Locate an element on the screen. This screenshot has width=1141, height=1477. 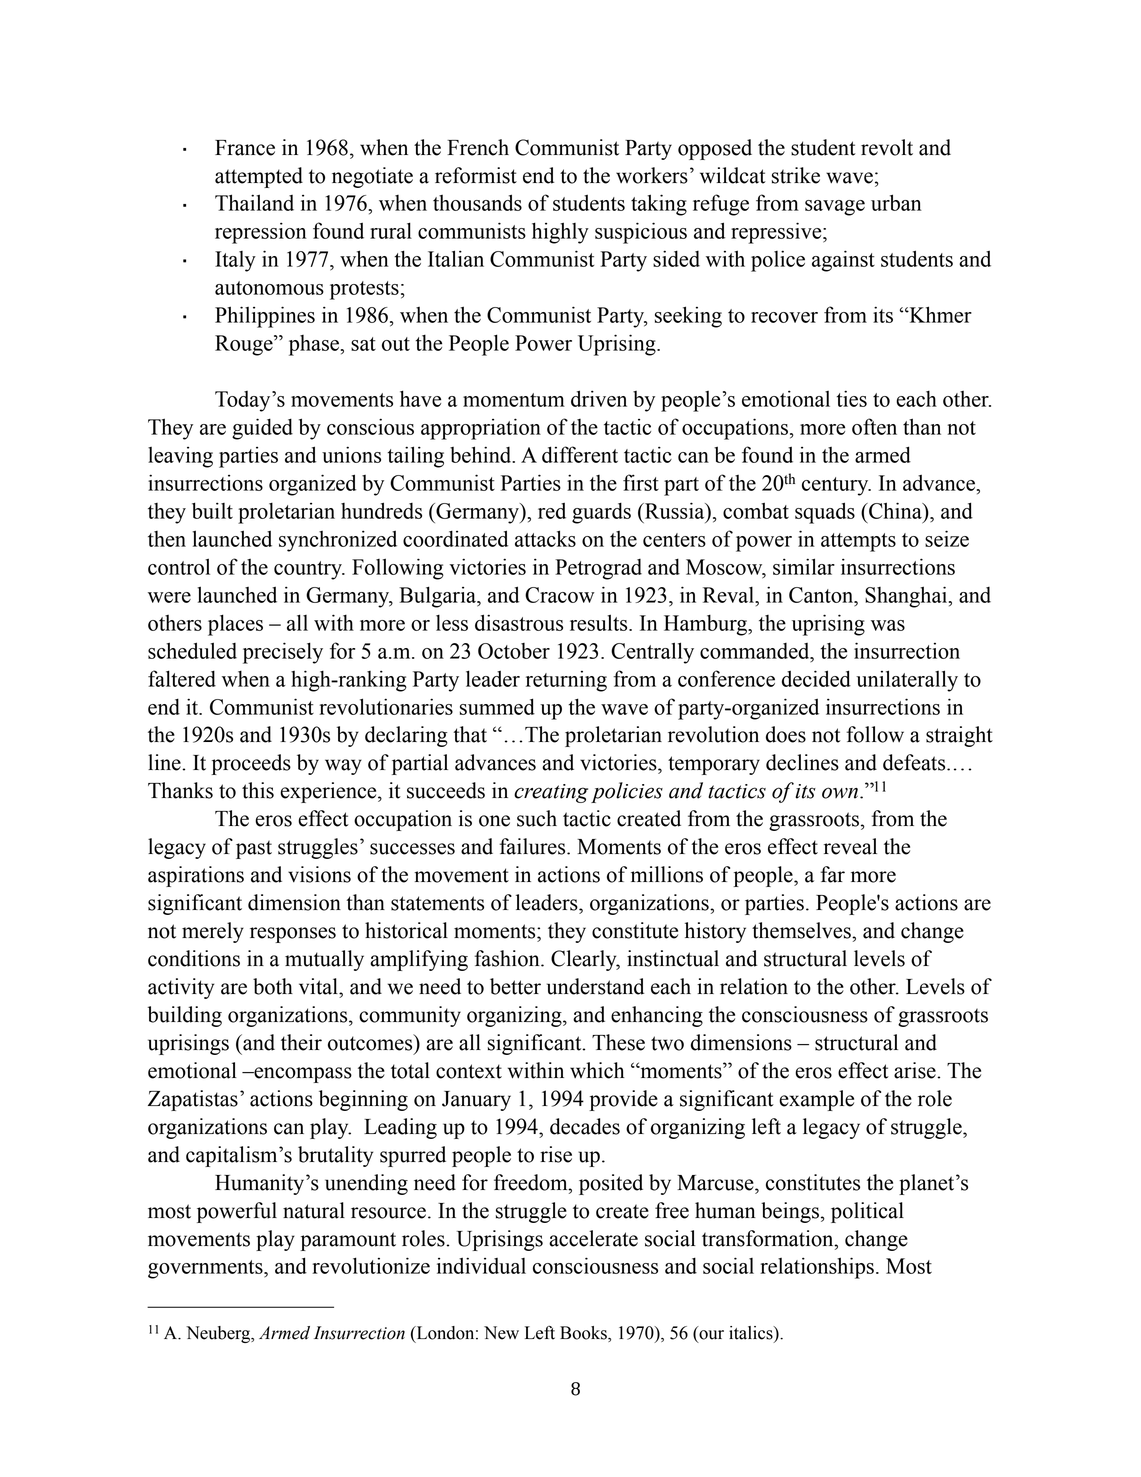
defeats is located at coordinates (915, 762).
